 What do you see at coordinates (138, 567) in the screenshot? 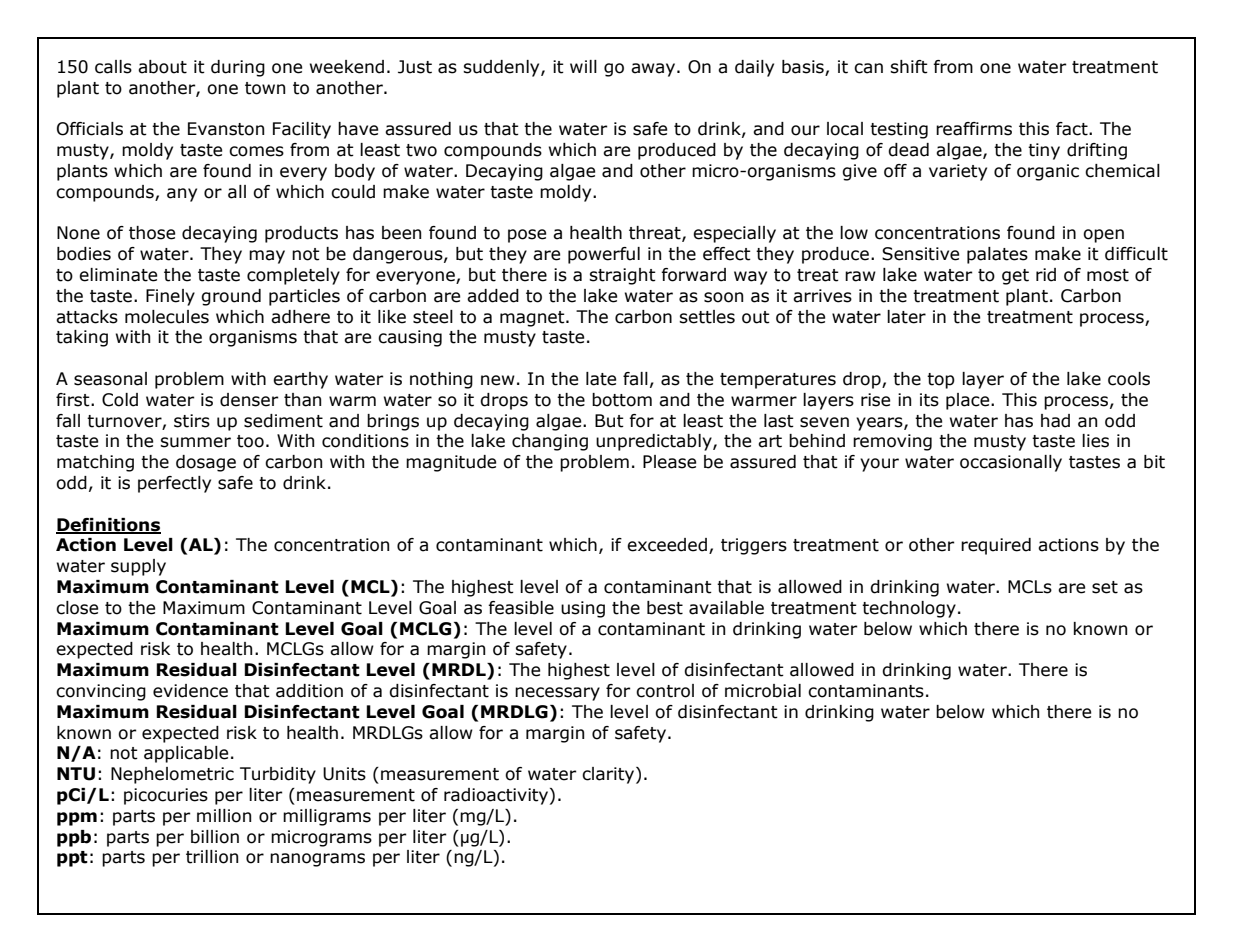
I see `supply` at bounding box center [138, 567].
